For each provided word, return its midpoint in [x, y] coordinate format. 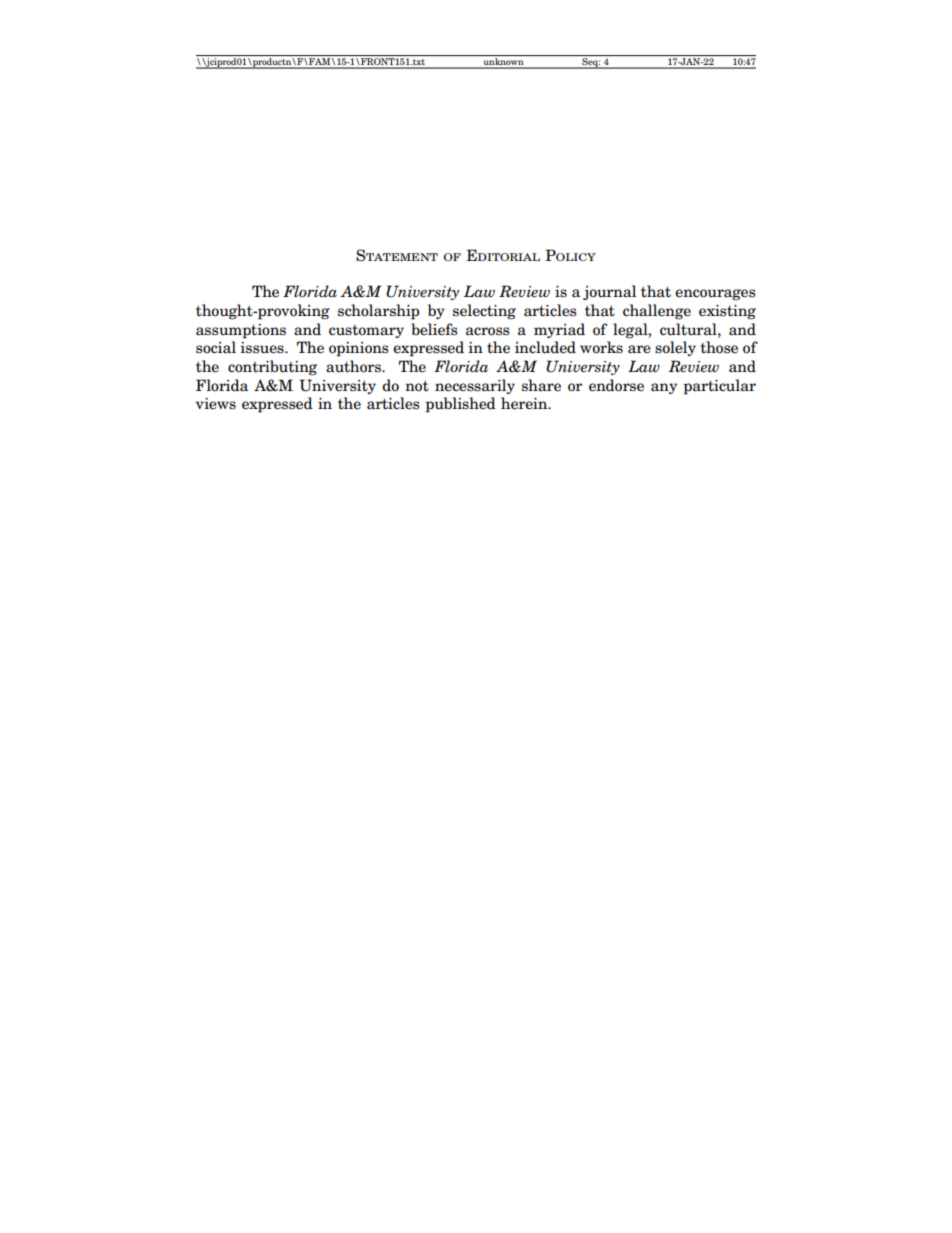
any [664, 388]
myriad [559, 330]
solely [675, 348]
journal [609, 292]
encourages [715, 295]
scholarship [378, 312]
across [488, 331]
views [215, 404]
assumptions [241, 331]
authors [354, 366]
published [460, 405]
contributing [272, 368]
